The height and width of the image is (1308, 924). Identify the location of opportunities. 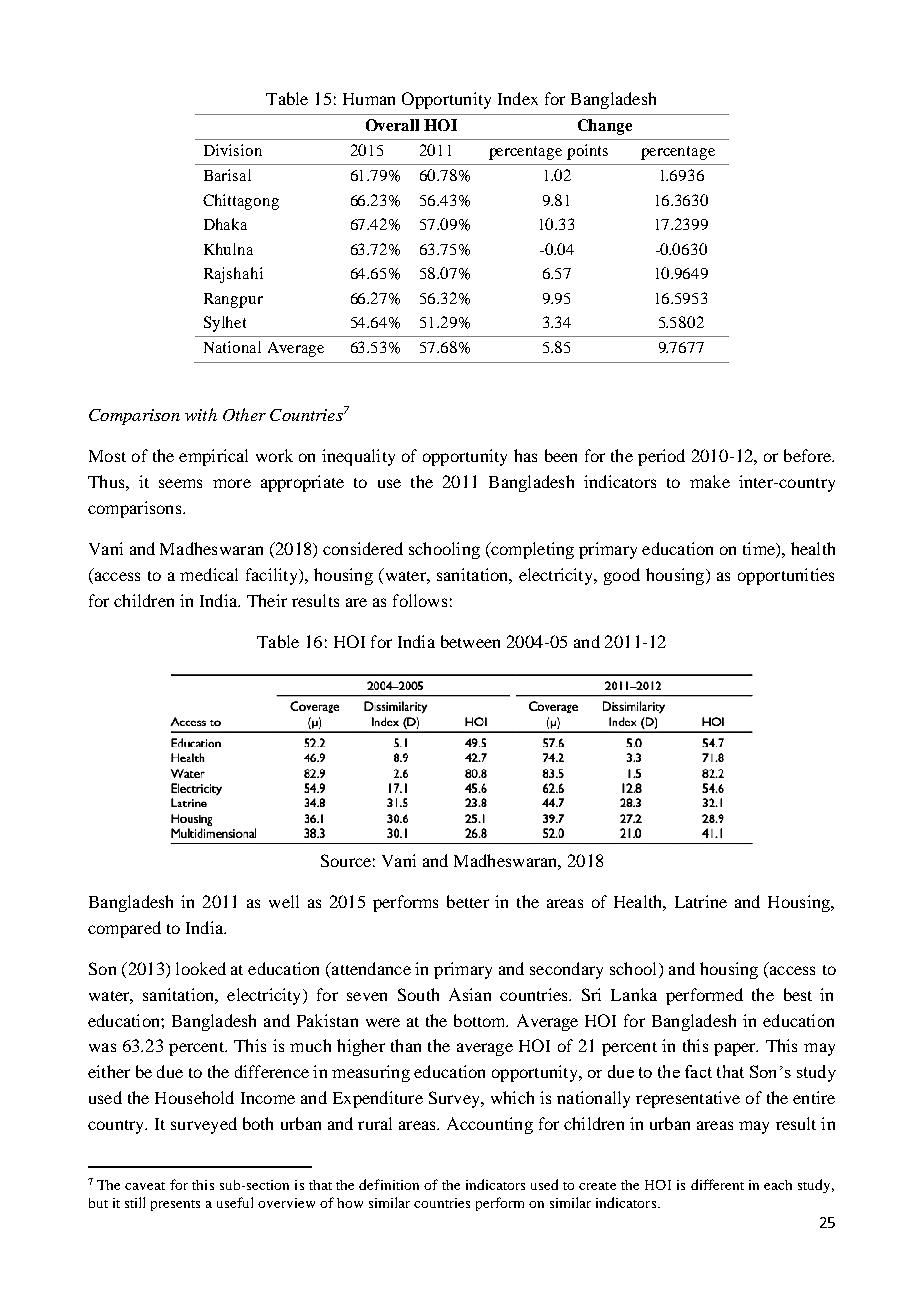
(786, 576).
